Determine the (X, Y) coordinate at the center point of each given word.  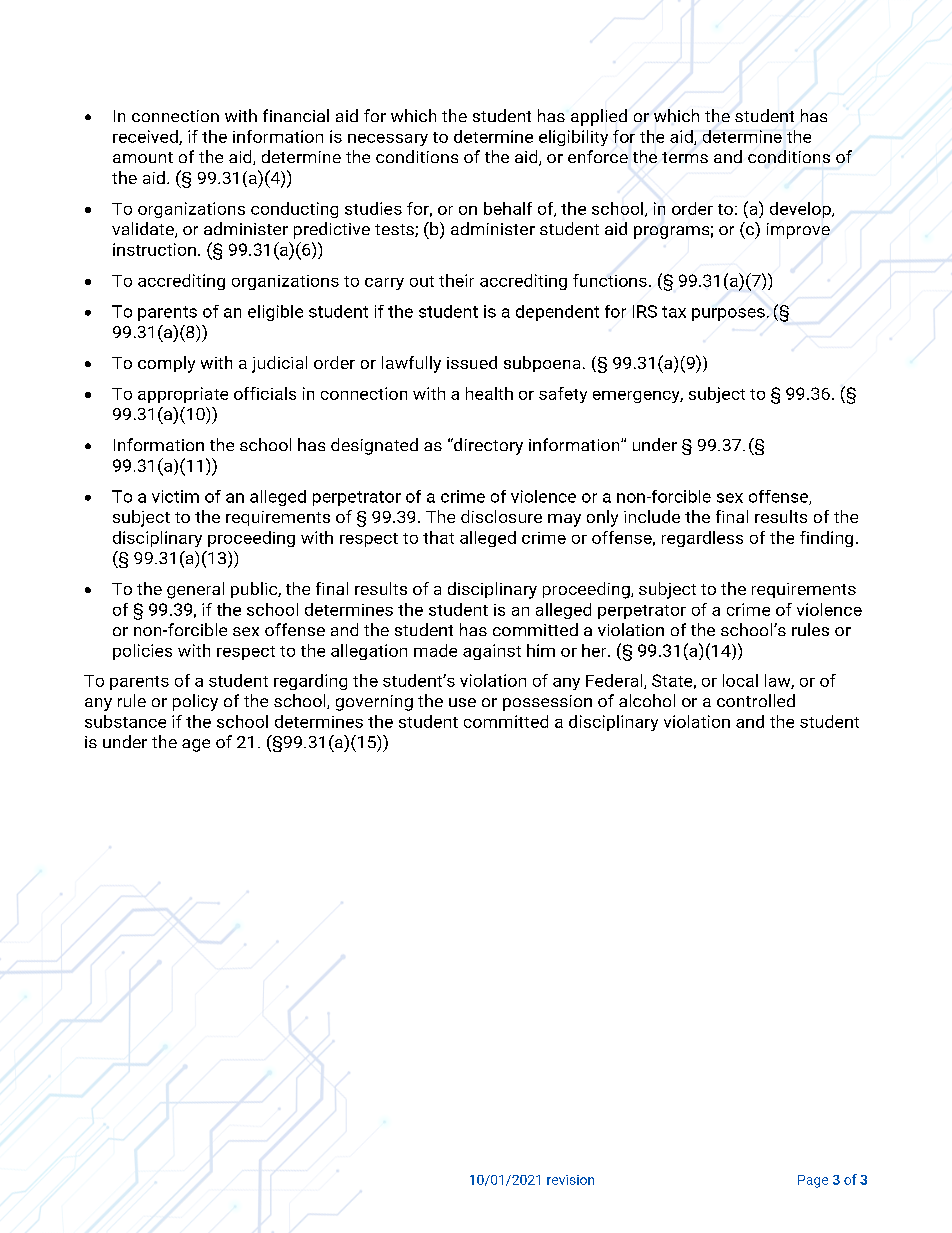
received (146, 137)
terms (685, 157)
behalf (508, 208)
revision (570, 1180)
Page (813, 1181)
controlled (756, 700)
